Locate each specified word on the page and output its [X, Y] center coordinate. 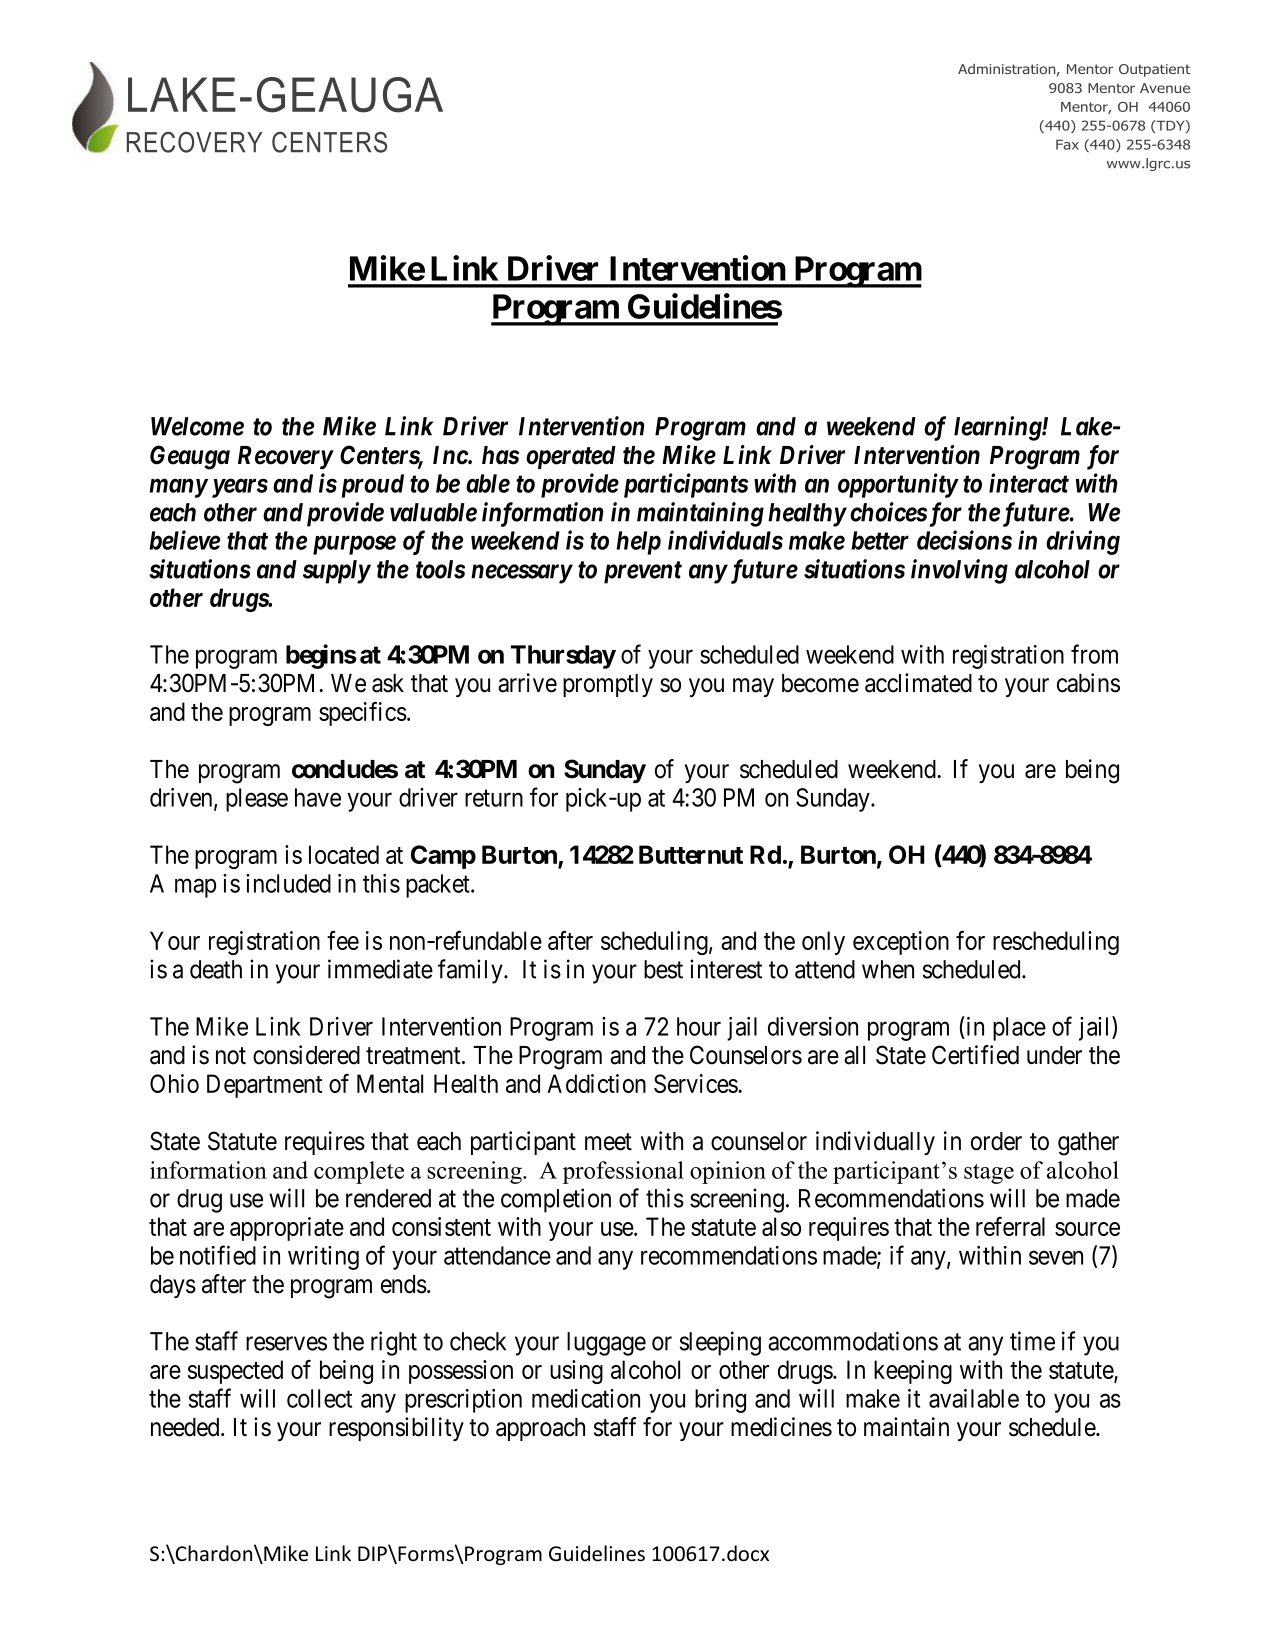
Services [696, 1083]
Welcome [197, 426]
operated [571, 457]
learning [998, 428]
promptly [608, 685]
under [1054, 1055]
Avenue [1165, 88]
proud [372, 486]
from [1094, 654]
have [318, 797]
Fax [1067, 144]
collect [319, 1398]
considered [306, 1055]
